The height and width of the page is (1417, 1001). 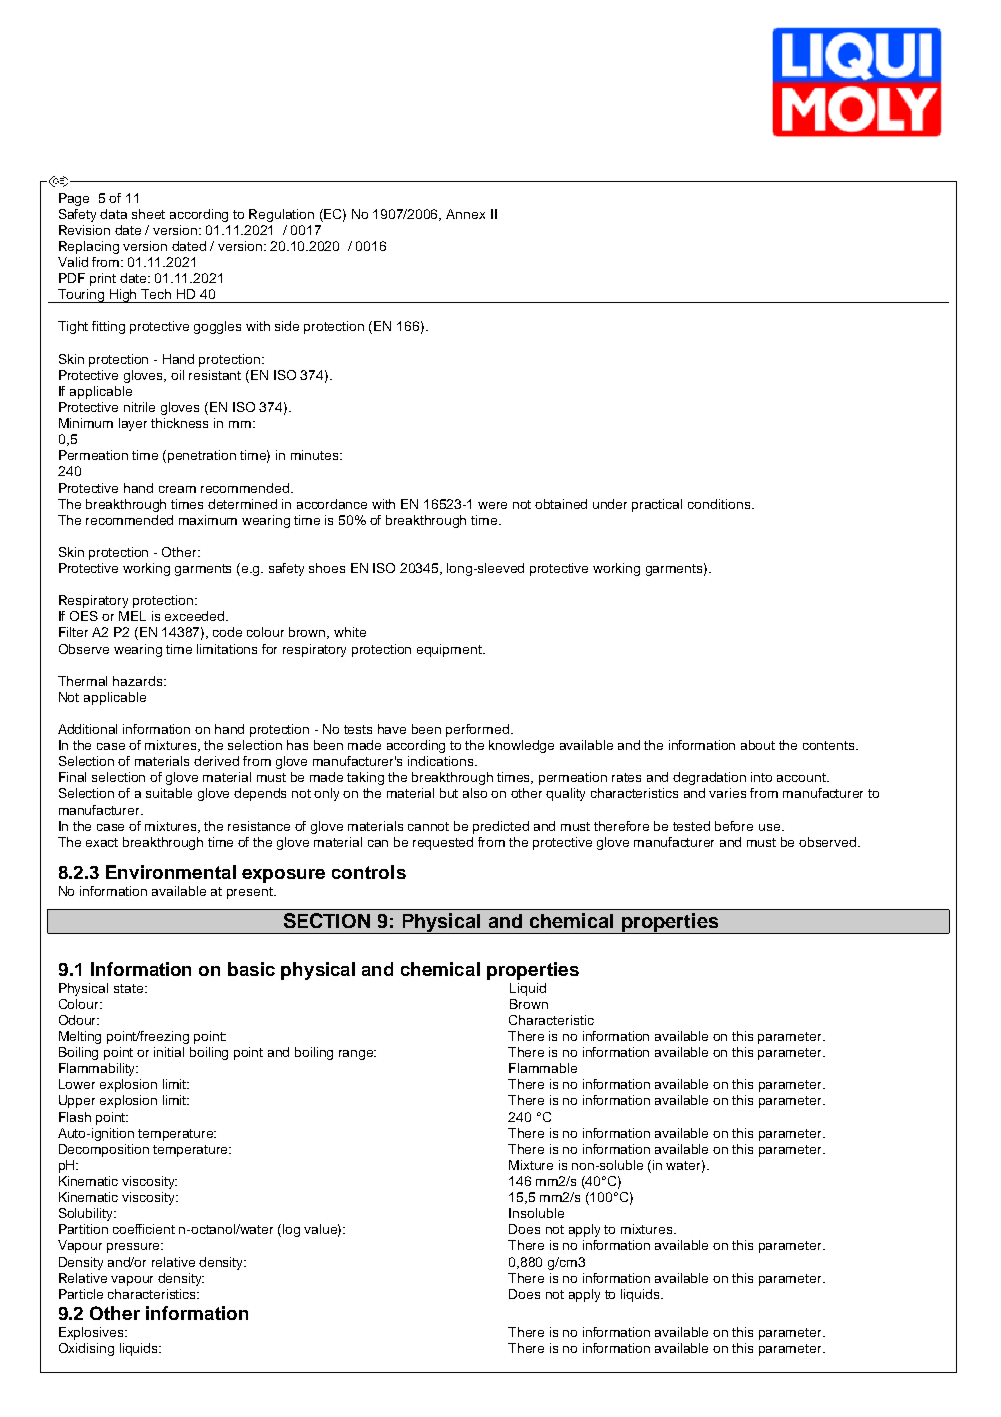 What do you see at coordinates (719, 504) in the page?
I see `conditions` at bounding box center [719, 504].
